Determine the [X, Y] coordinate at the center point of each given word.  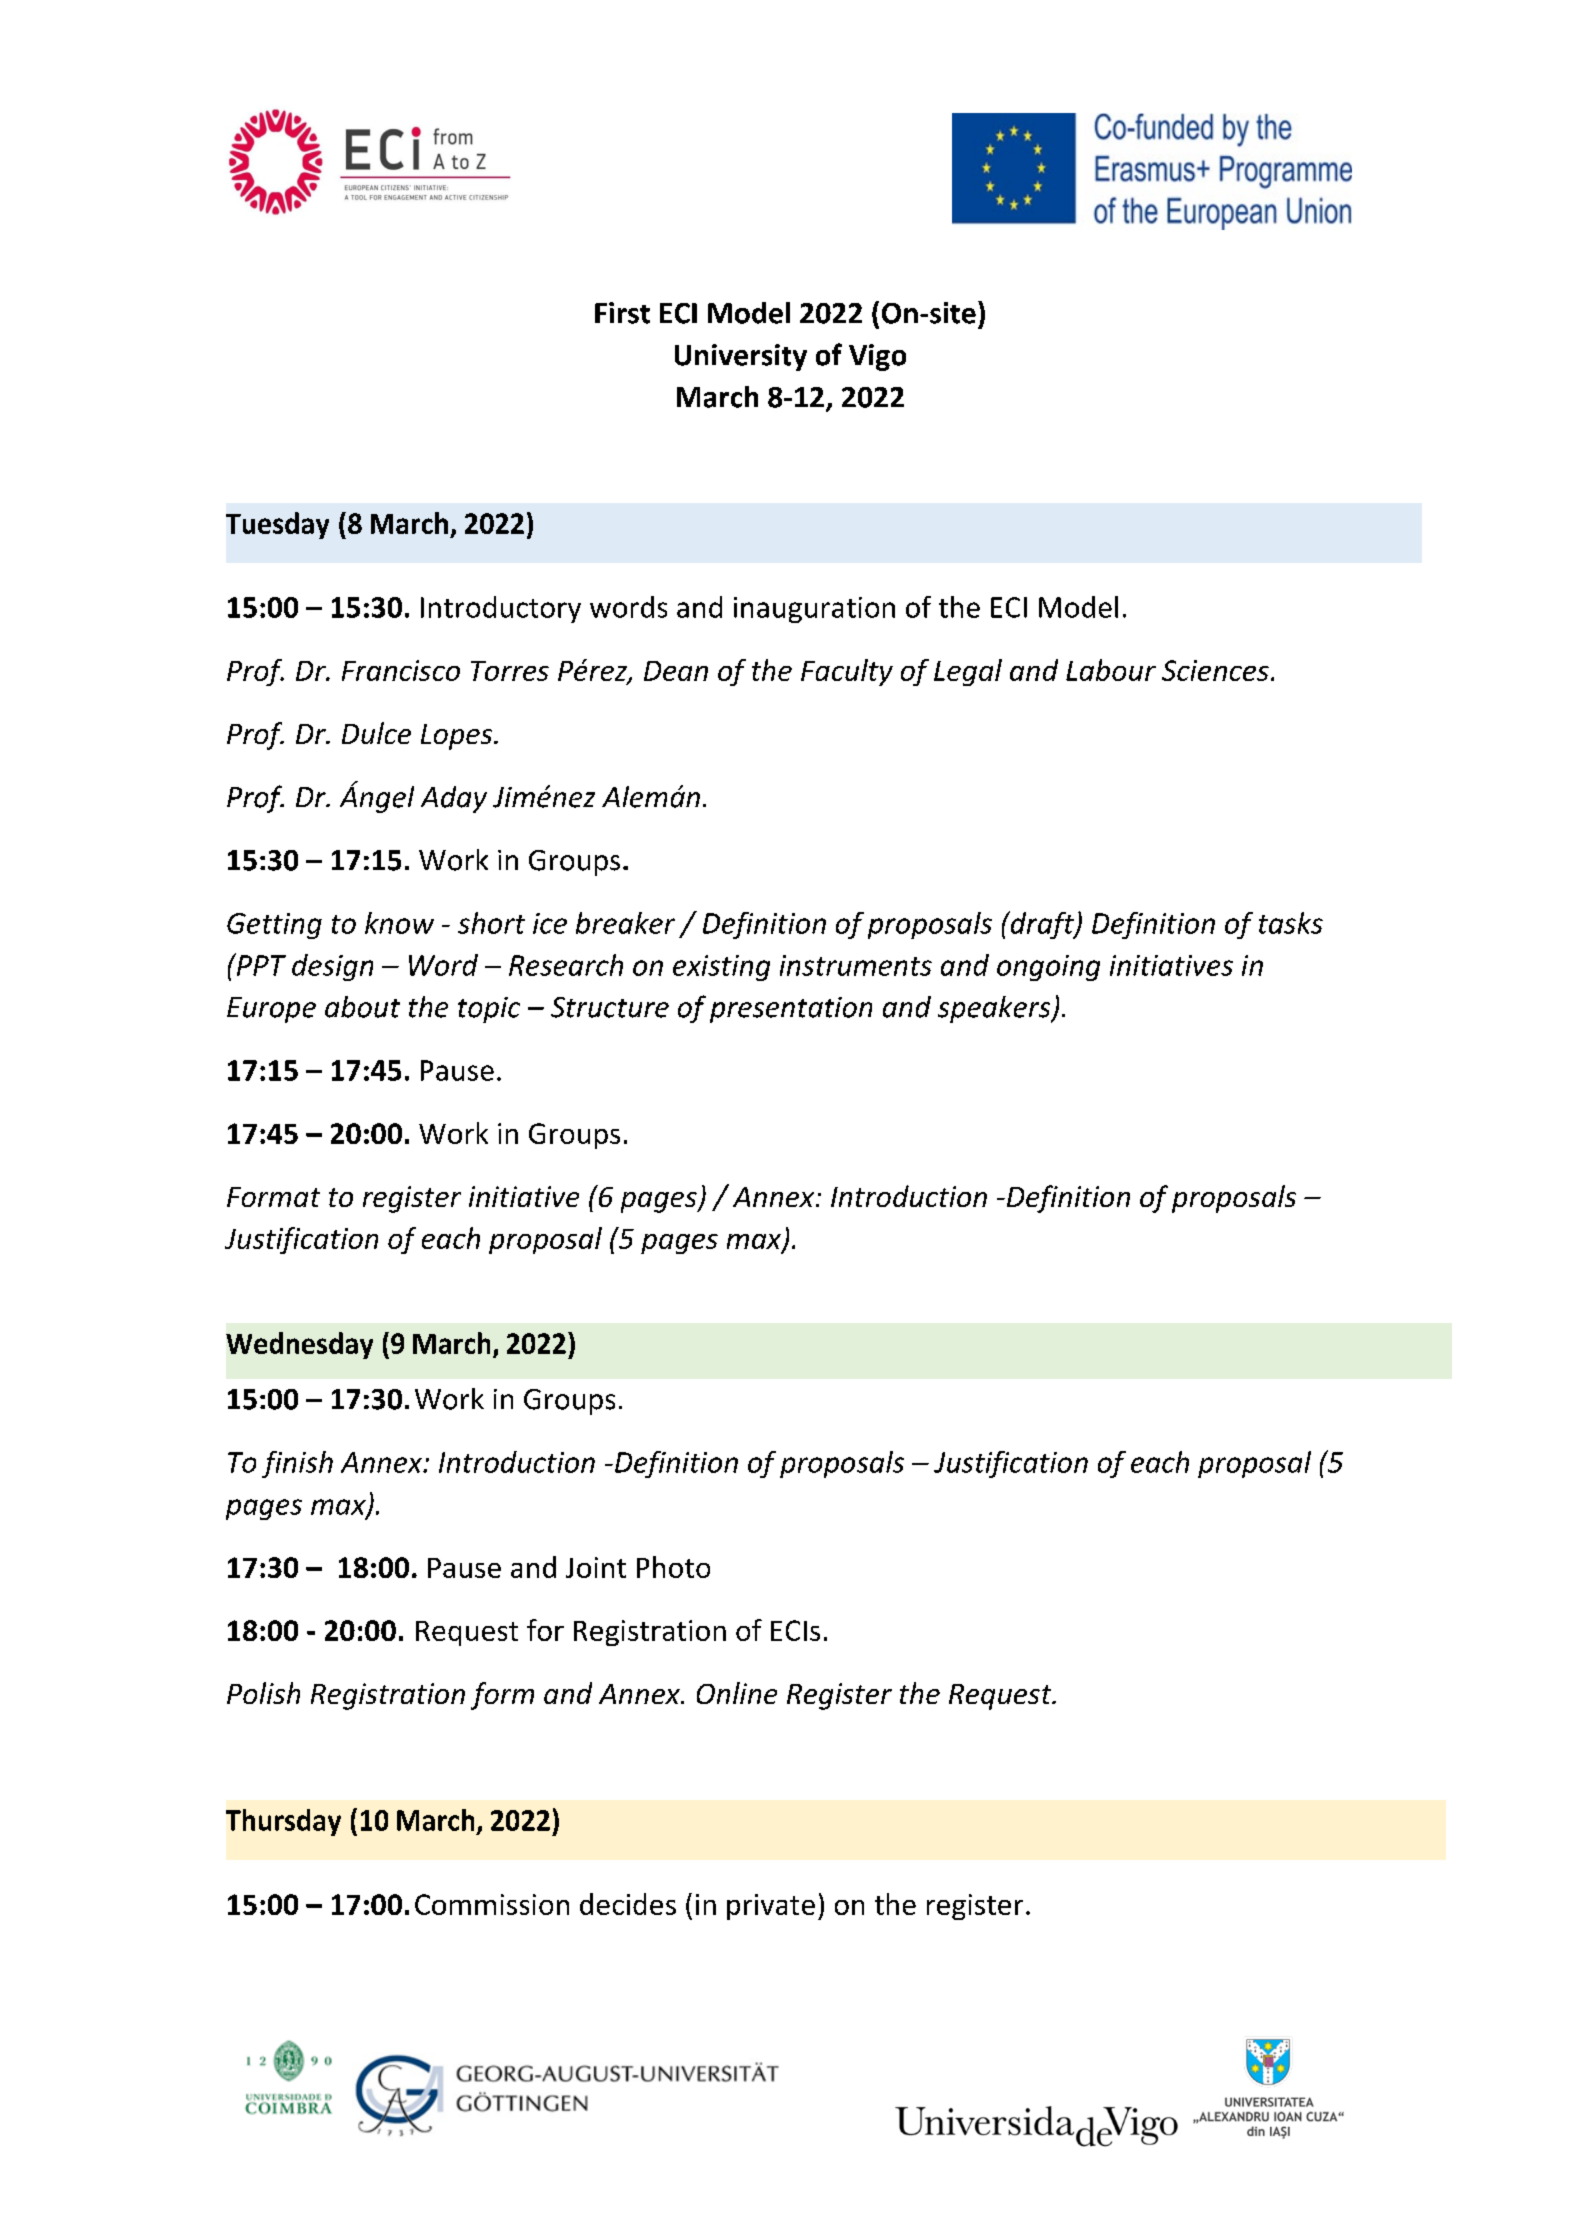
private [771, 1907]
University [741, 357]
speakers [995, 1009]
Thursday [283, 1822]
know [399, 923]
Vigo [877, 357]
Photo [673, 1567]
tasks [1291, 923]
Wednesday [299, 1345]
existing [721, 968]
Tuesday [277, 525]
